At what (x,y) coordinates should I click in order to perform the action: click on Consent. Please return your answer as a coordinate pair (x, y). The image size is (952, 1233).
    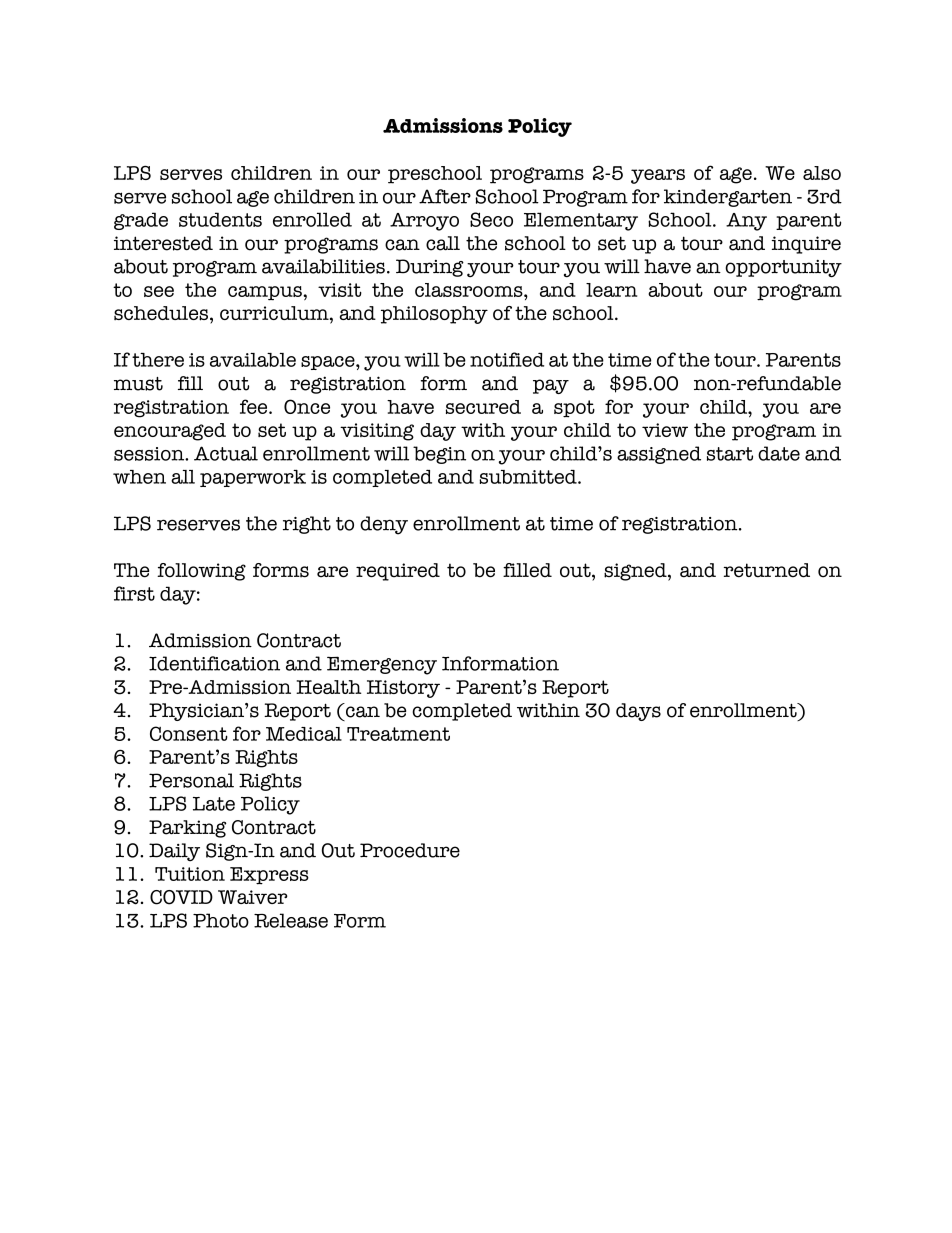
    Looking at the image, I should click on (189, 733).
